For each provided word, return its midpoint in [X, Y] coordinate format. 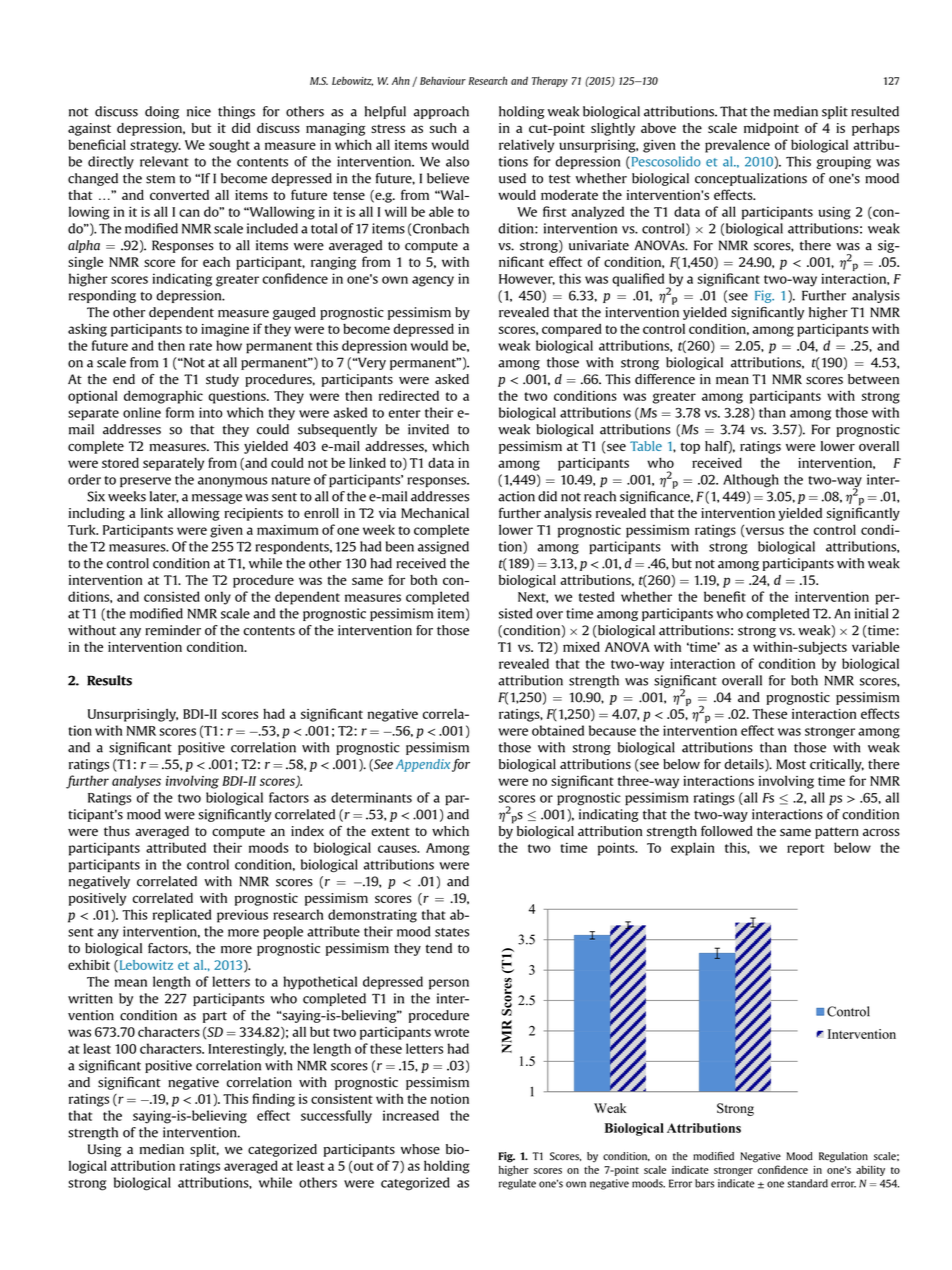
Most [791, 764]
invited [428, 429]
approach [441, 112]
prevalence [737, 146]
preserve [145, 482]
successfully [336, 1117]
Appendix [423, 765]
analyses [136, 782]
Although [751, 480]
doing [162, 112]
